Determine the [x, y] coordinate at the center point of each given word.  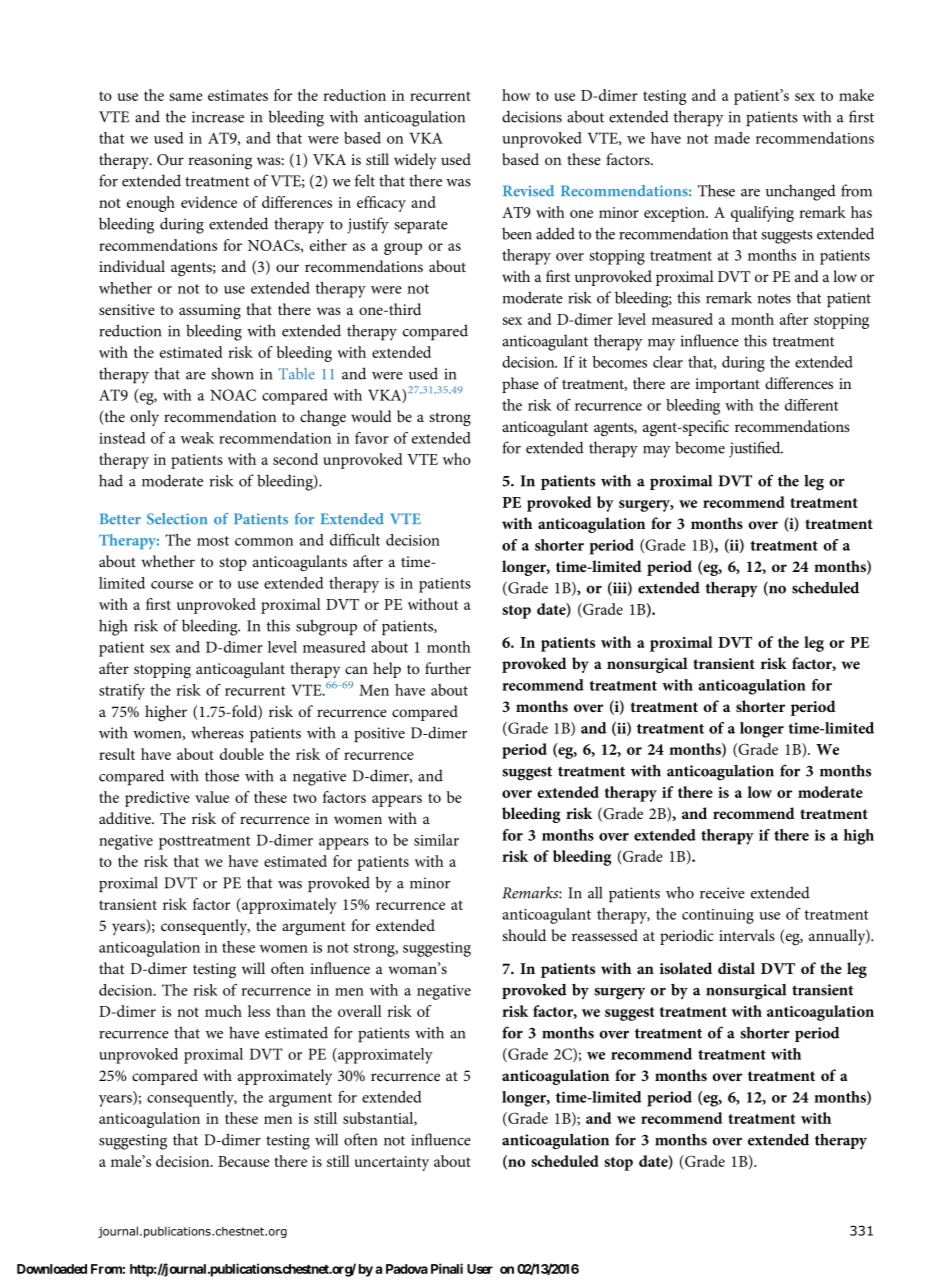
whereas [217, 732]
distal [736, 968]
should [524, 935]
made [732, 138]
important [727, 385]
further [448, 668]
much [223, 1011]
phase [520, 385]
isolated [686, 968]
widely [415, 161]
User [480, 1269]
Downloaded [52, 1269]
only [144, 418]
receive [722, 893]
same [186, 97]
